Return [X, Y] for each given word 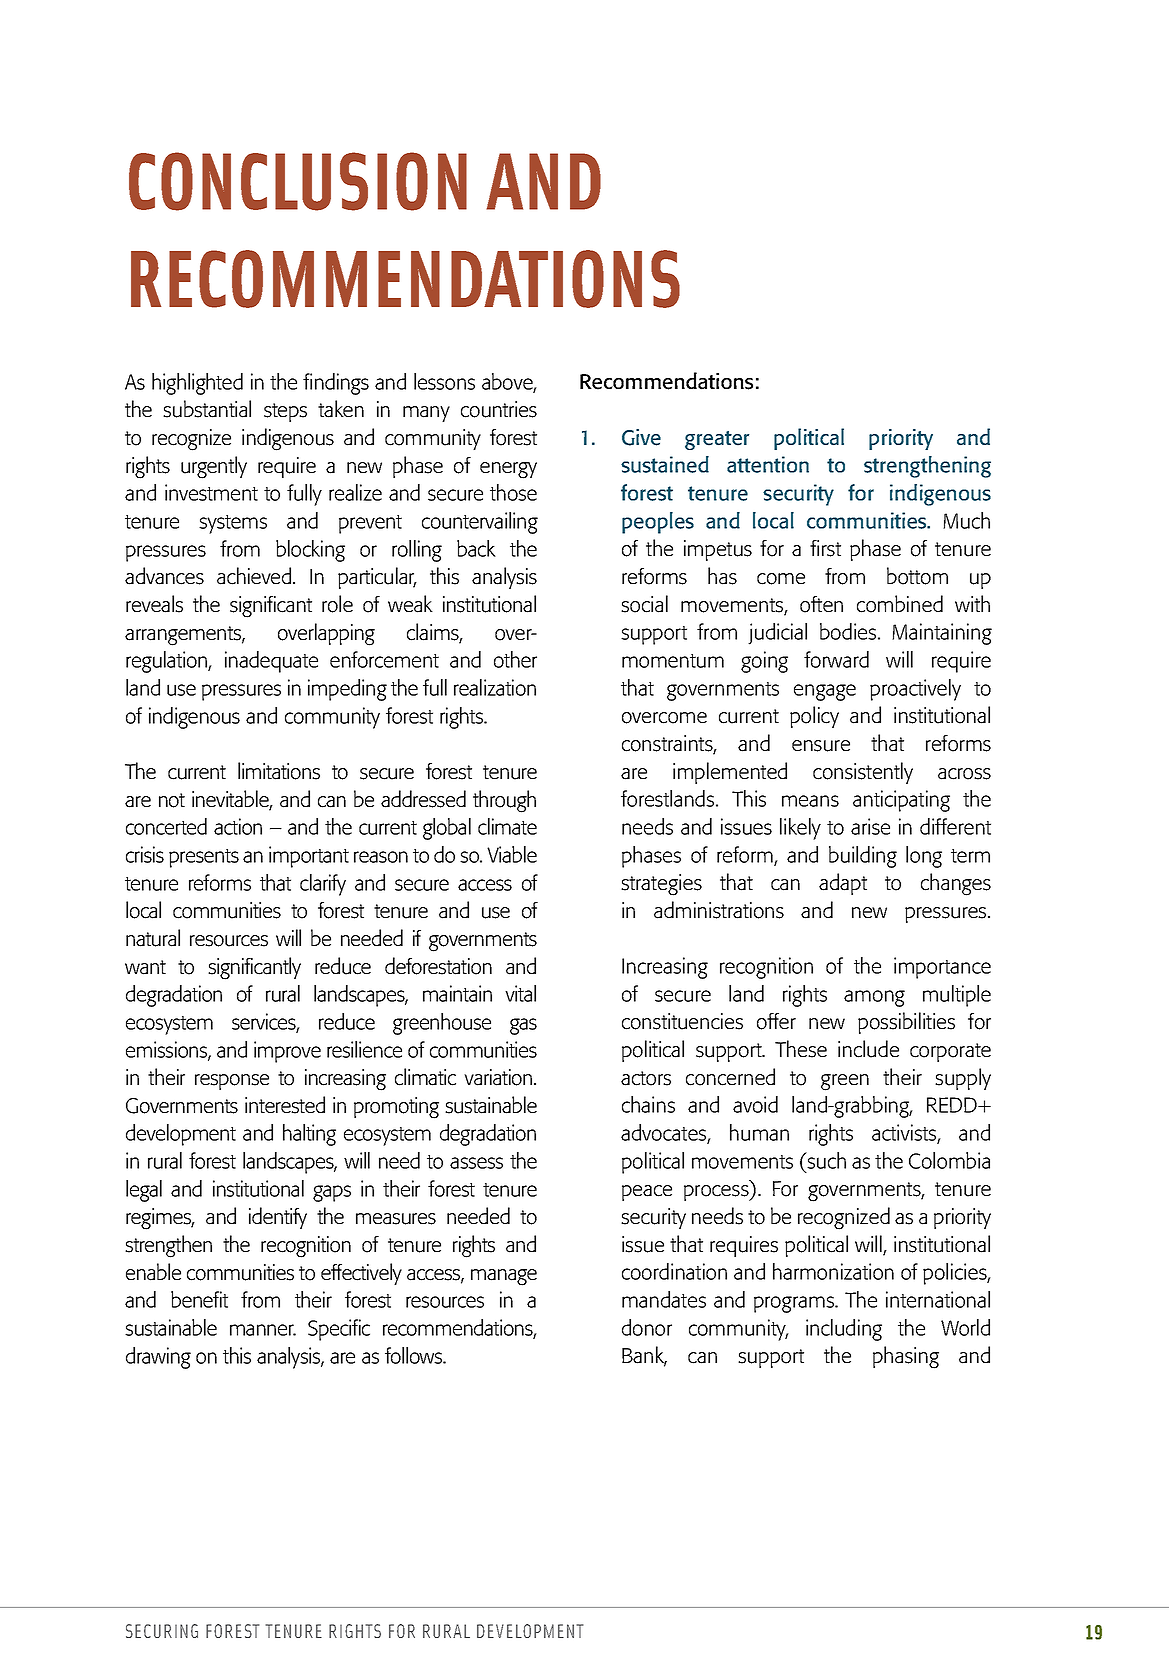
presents [204, 858]
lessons [444, 381]
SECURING [162, 1631]
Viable [512, 854]
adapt [843, 884]
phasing [906, 1357]
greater [717, 440]
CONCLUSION [298, 181]
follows [415, 1355]
